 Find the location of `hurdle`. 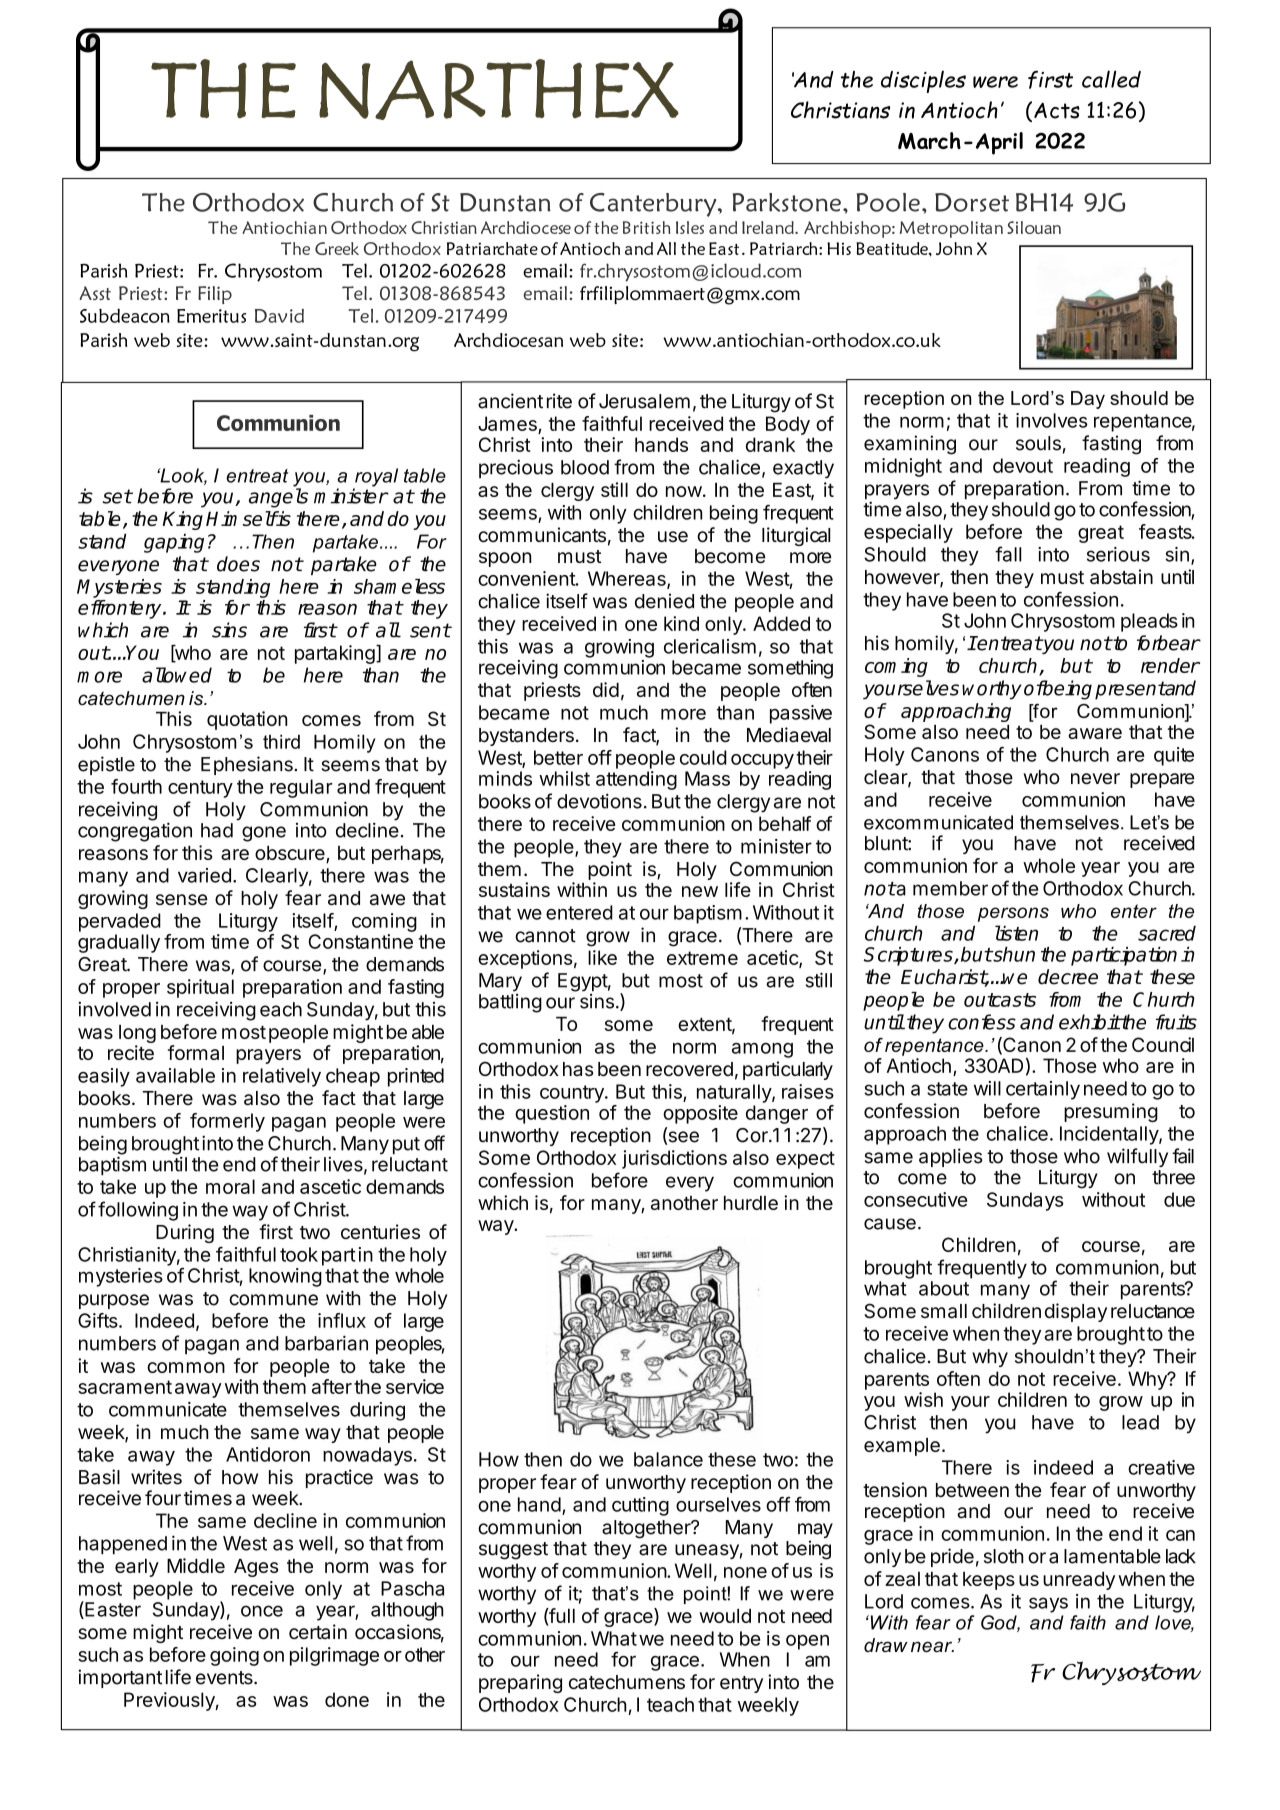

hurdle is located at coordinates (751, 1203).
